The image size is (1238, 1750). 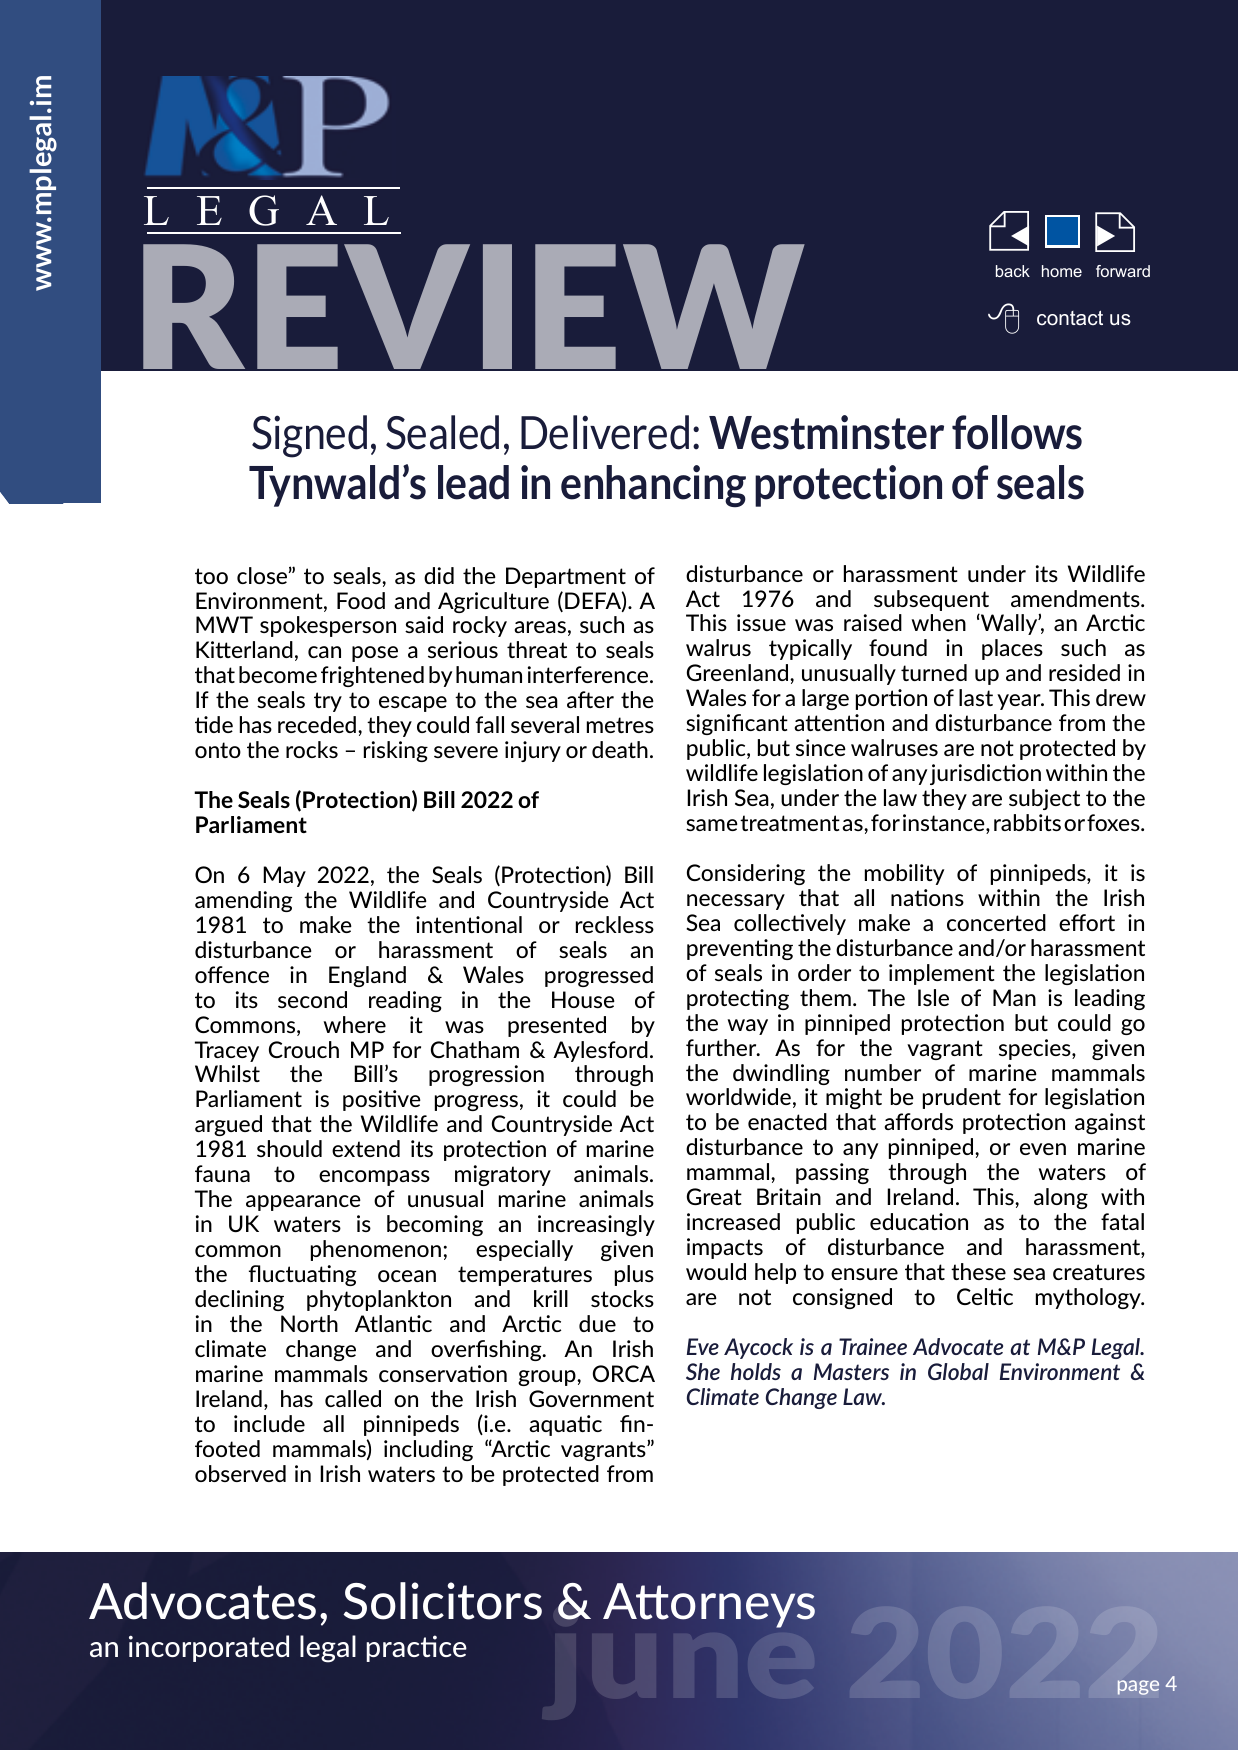 I want to click on contact, so click(x=1070, y=318).
